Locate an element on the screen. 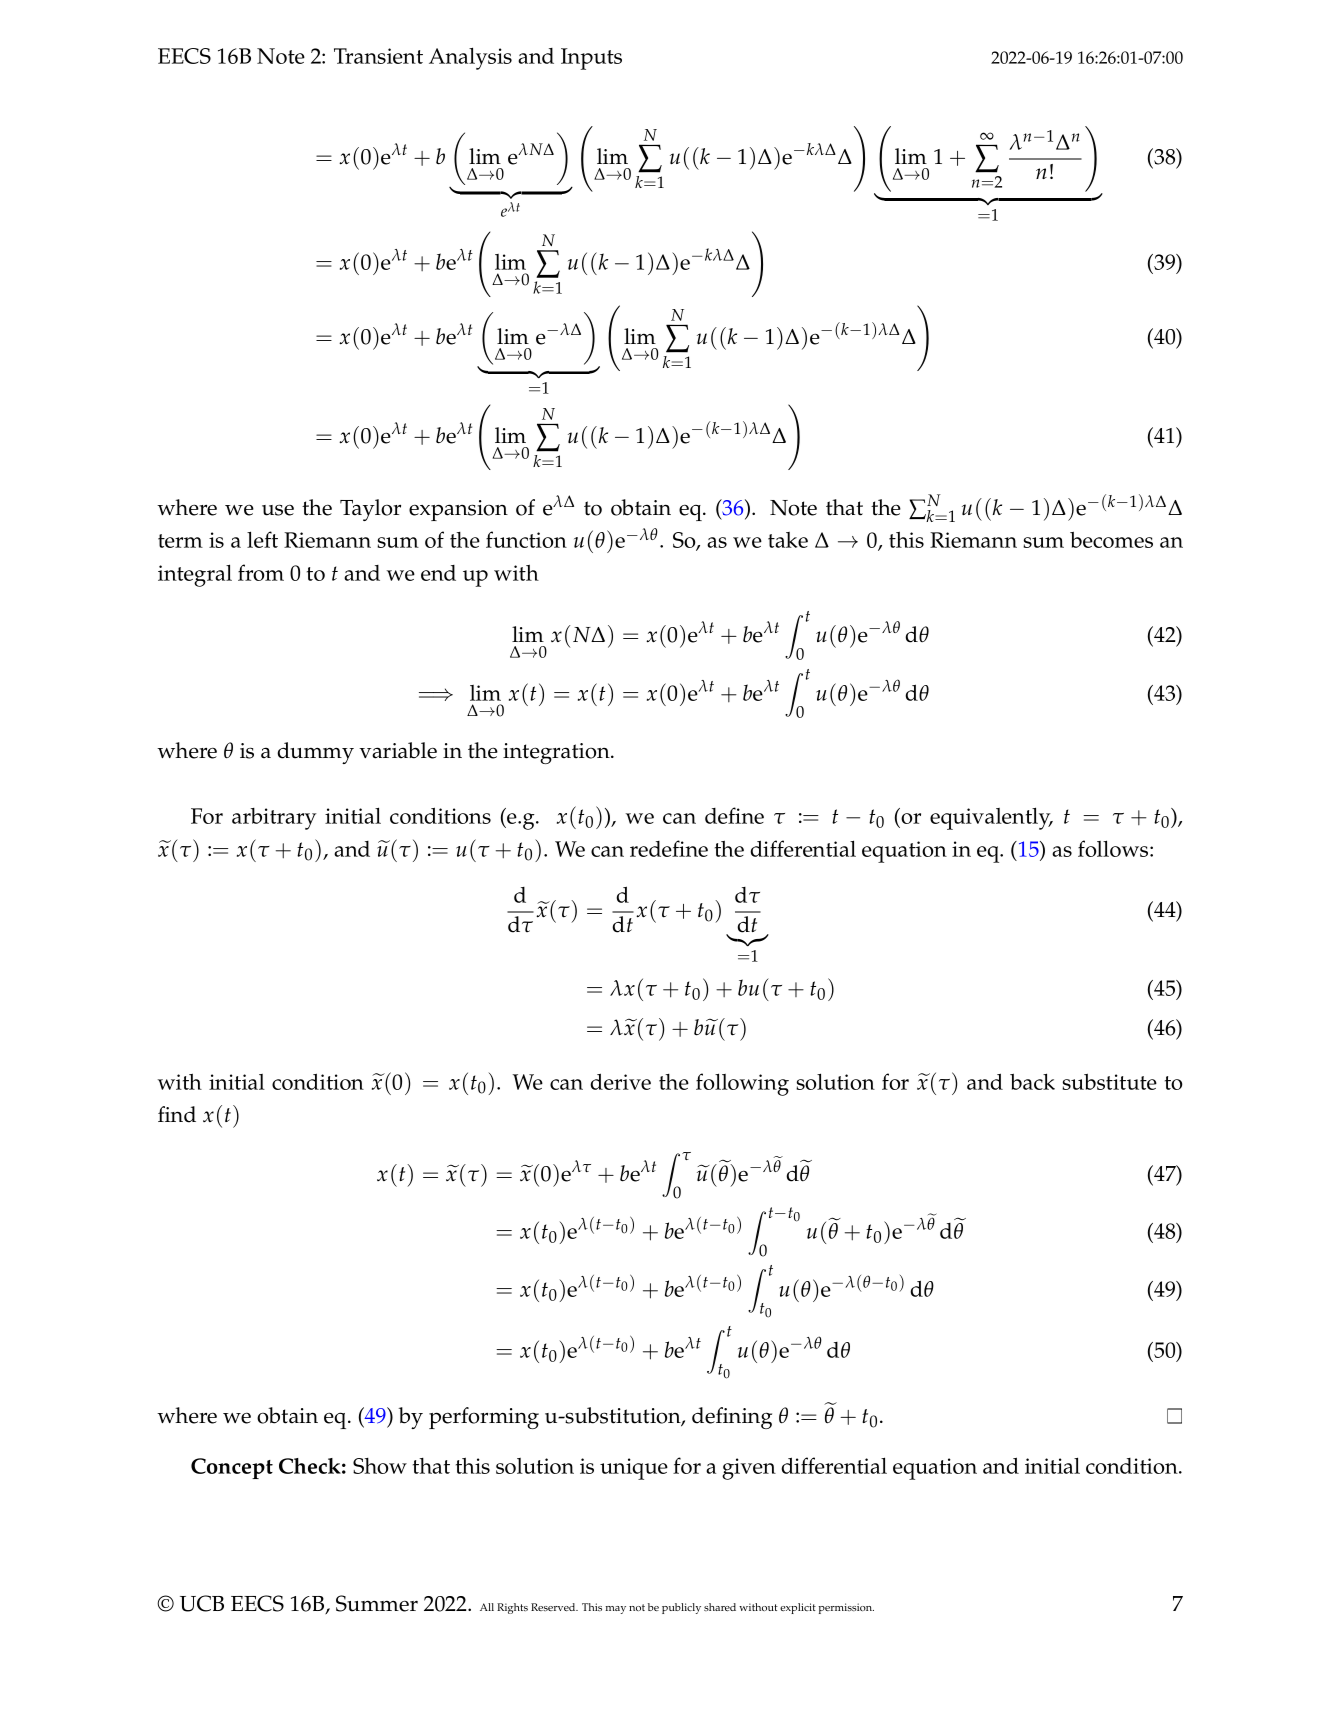  becomes is located at coordinates (1111, 539).
